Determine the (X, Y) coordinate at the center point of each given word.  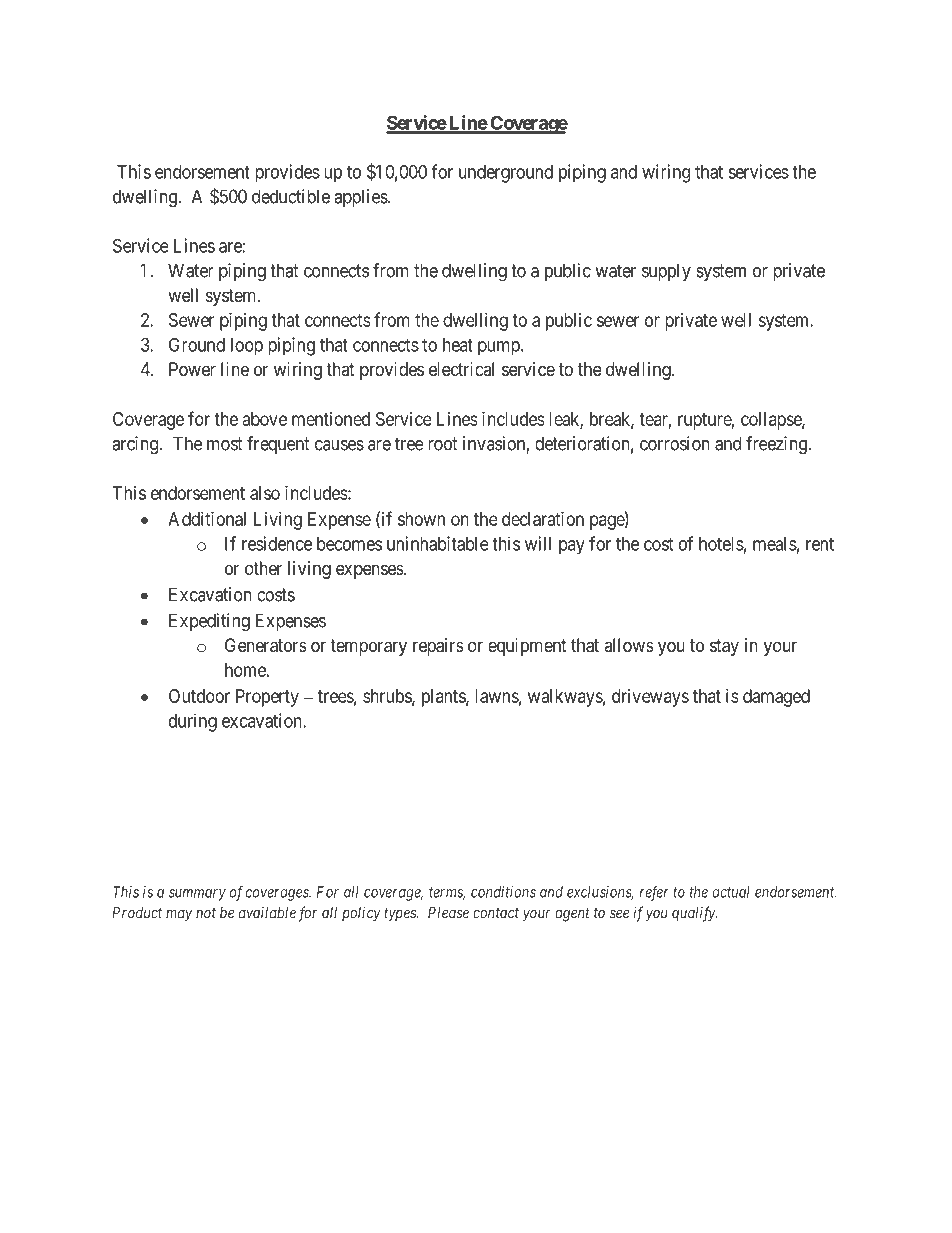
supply (666, 272)
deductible (291, 196)
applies (361, 198)
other (263, 568)
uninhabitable (438, 543)
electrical (461, 369)
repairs (438, 647)
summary (197, 895)
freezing (777, 445)
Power (192, 369)
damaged (776, 698)
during (193, 722)
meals (775, 544)
